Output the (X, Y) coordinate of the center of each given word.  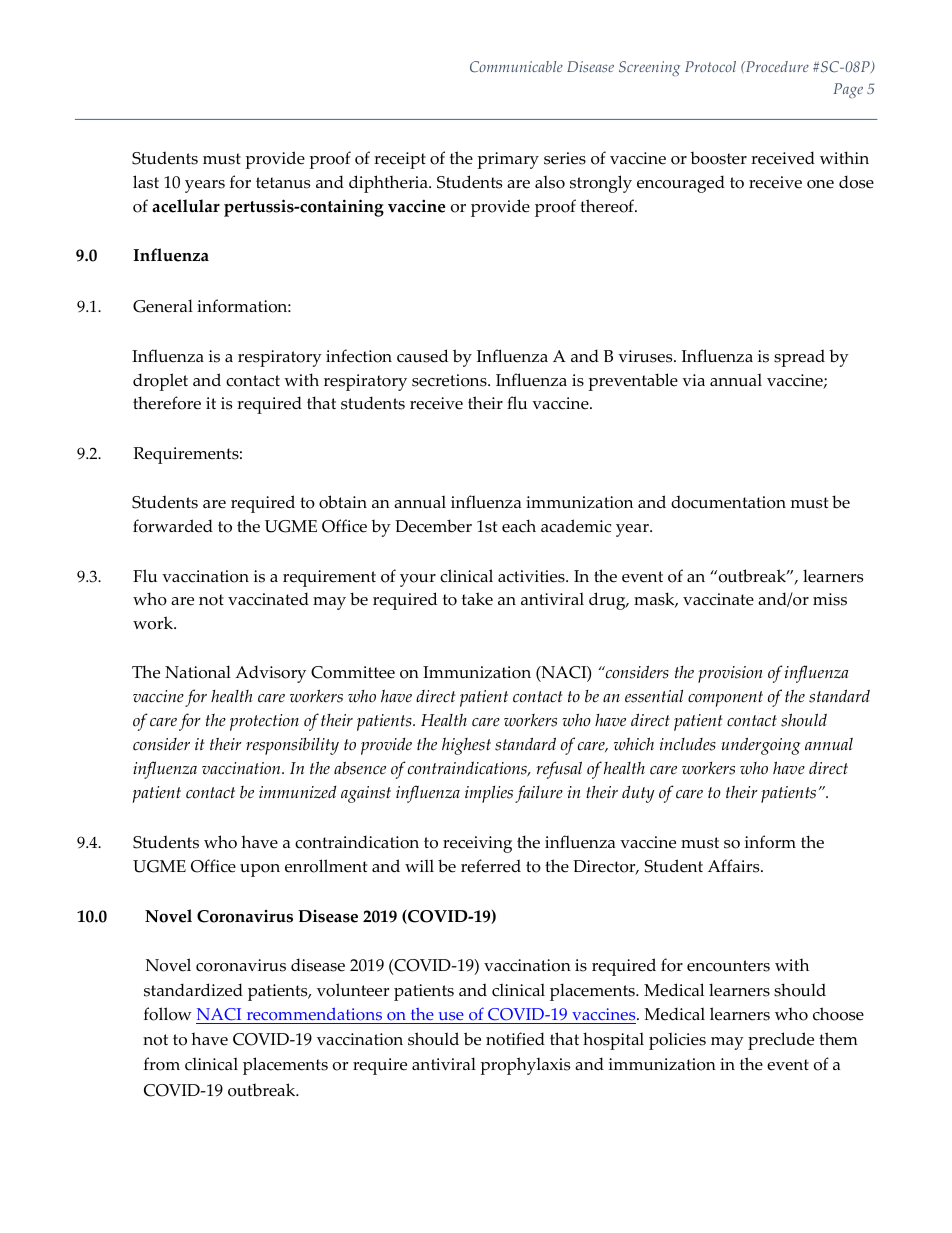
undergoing (761, 746)
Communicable (516, 67)
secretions (450, 380)
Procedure (776, 66)
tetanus (283, 183)
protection (264, 722)
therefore (167, 403)
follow (168, 1014)
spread (799, 358)
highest (466, 746)
